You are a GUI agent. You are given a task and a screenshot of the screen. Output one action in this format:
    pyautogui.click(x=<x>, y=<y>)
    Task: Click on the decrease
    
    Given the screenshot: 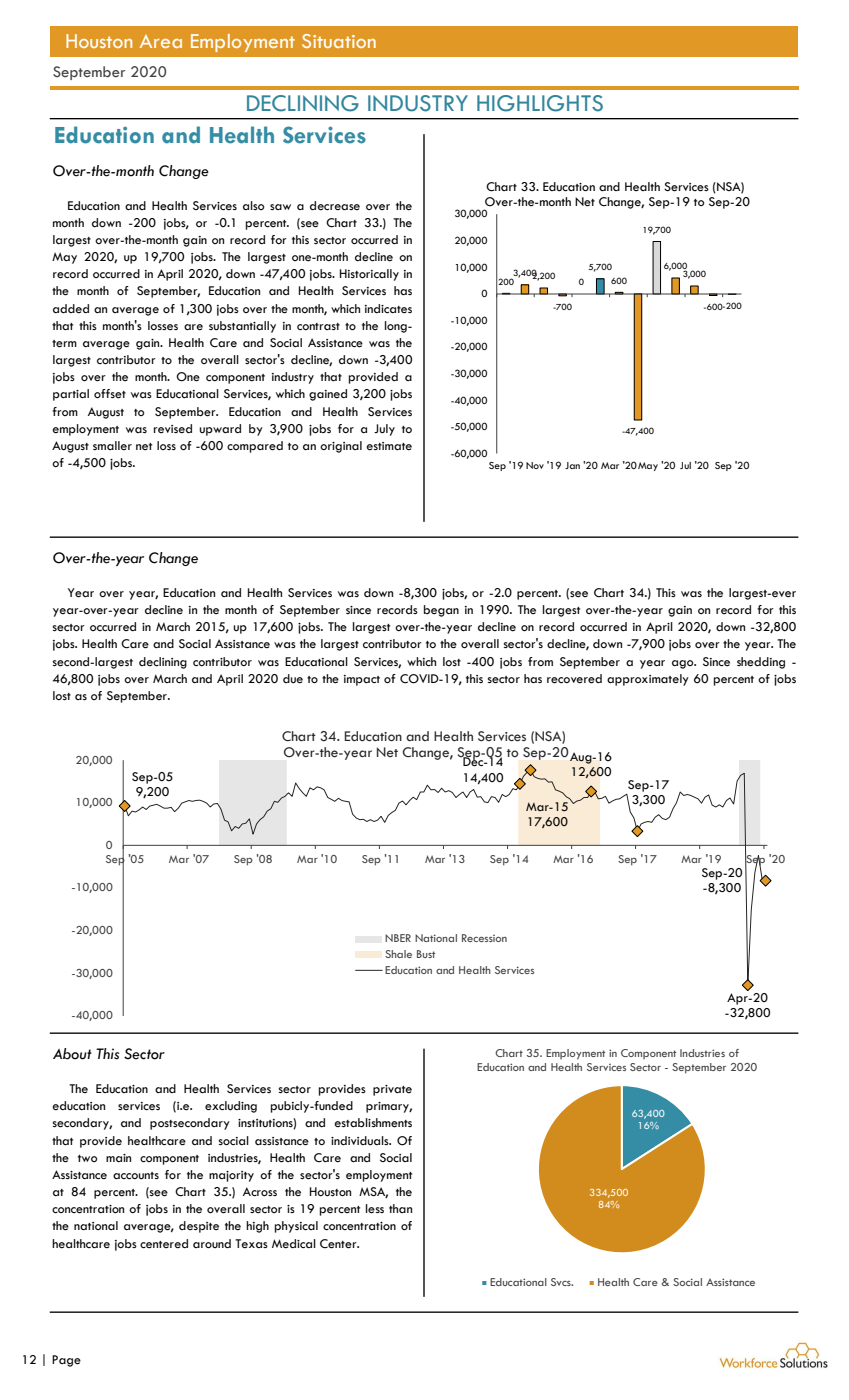 What is the action you would take?
    pyautogui.click(x=335, y=206)
